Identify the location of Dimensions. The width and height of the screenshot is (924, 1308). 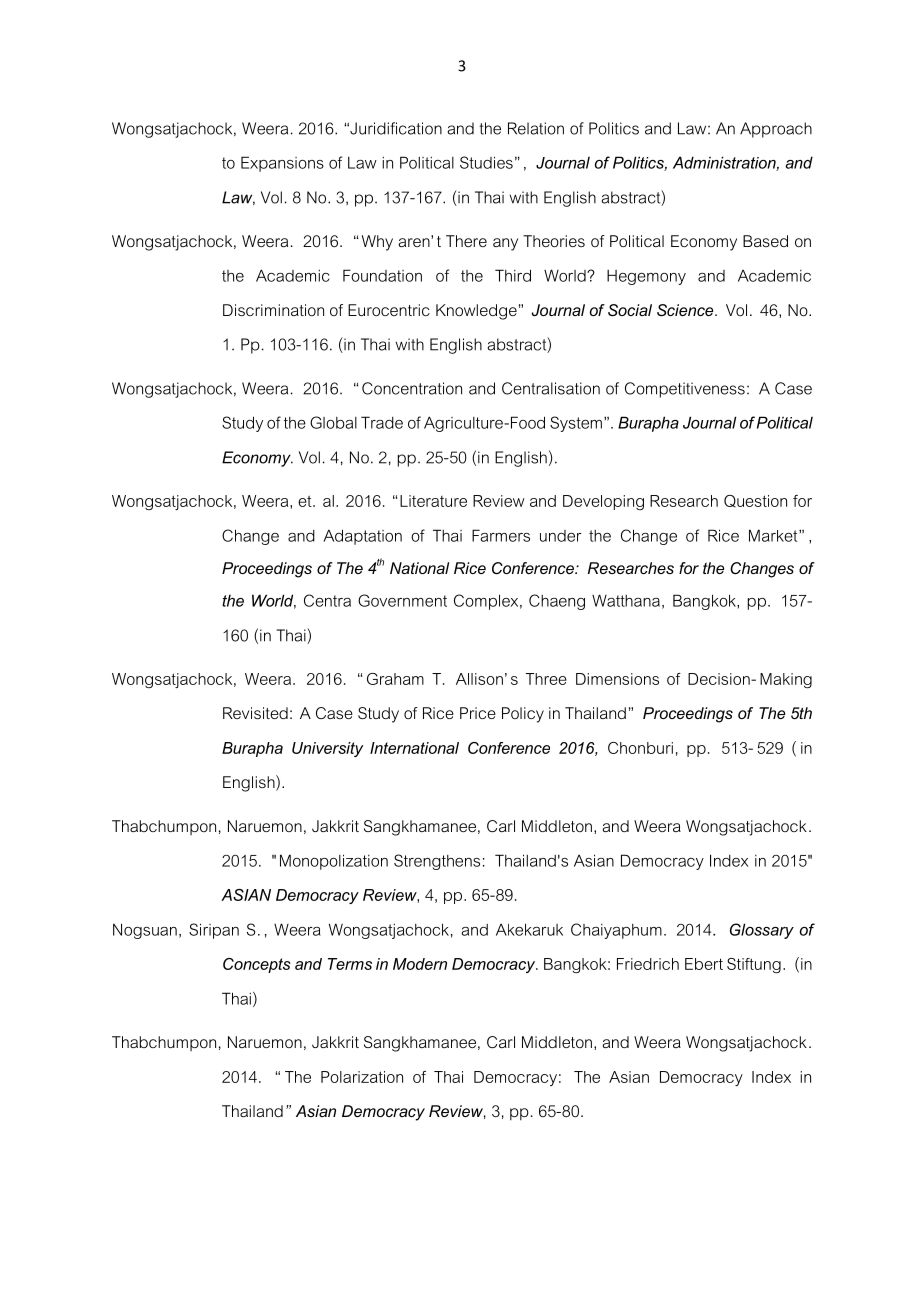
(617, 679).
